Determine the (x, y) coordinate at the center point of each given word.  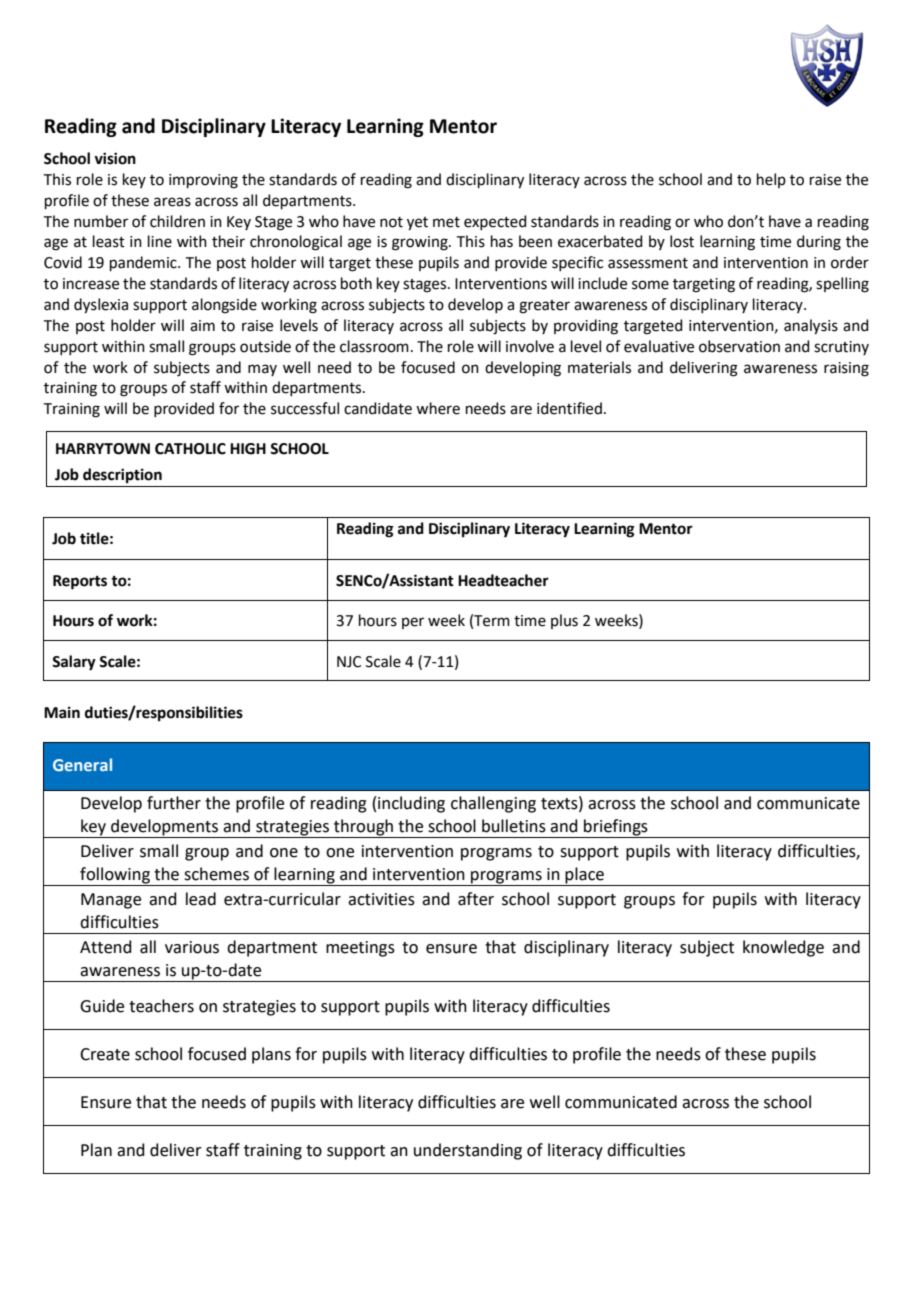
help (771, 180)
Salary (74, 663)
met (446, 222)
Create (105, 1054)
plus (564, 621)
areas (172, 202)
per (413, 623)
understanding (468, 1151)
